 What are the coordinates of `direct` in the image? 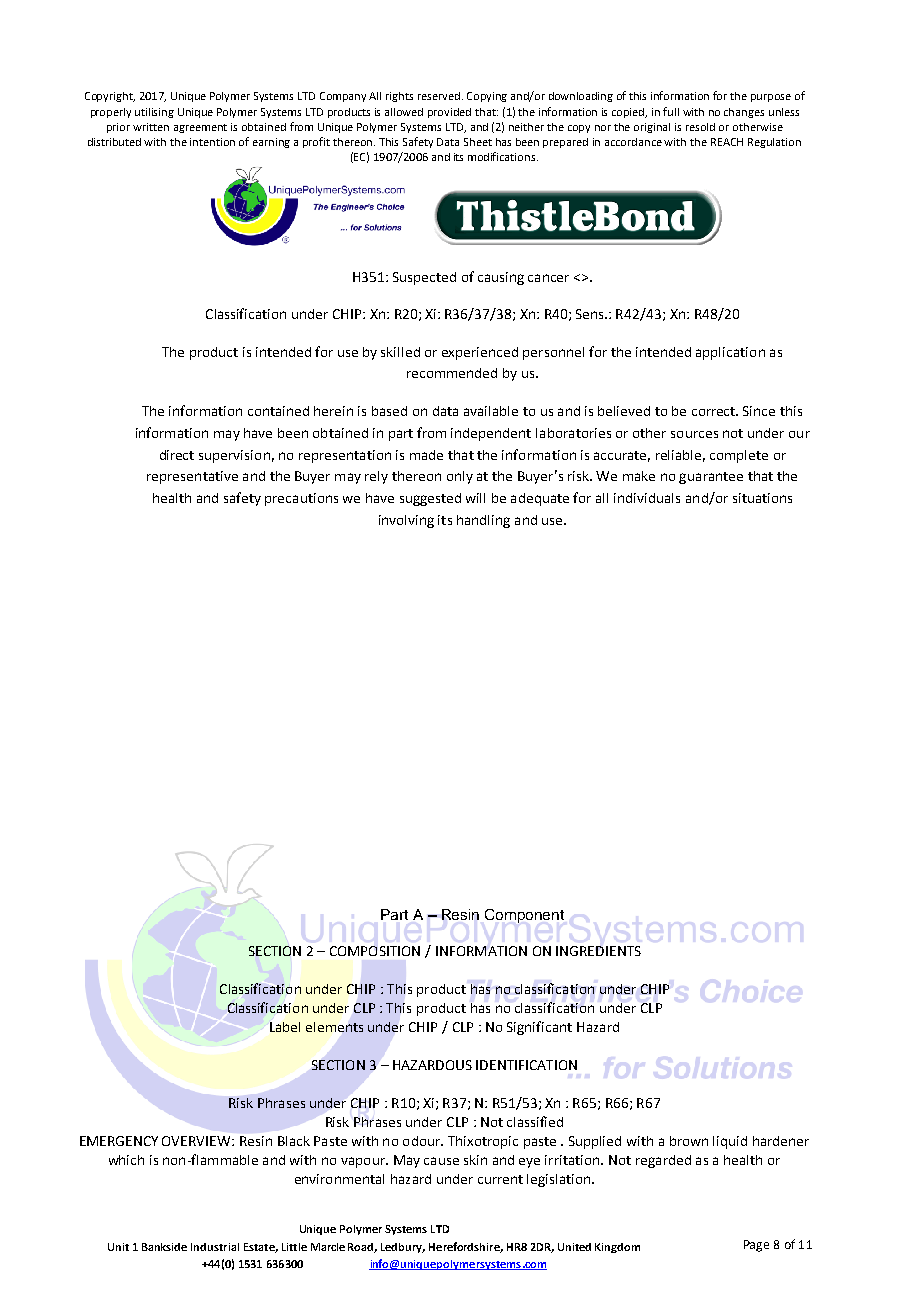 It's located at (177, 455).
